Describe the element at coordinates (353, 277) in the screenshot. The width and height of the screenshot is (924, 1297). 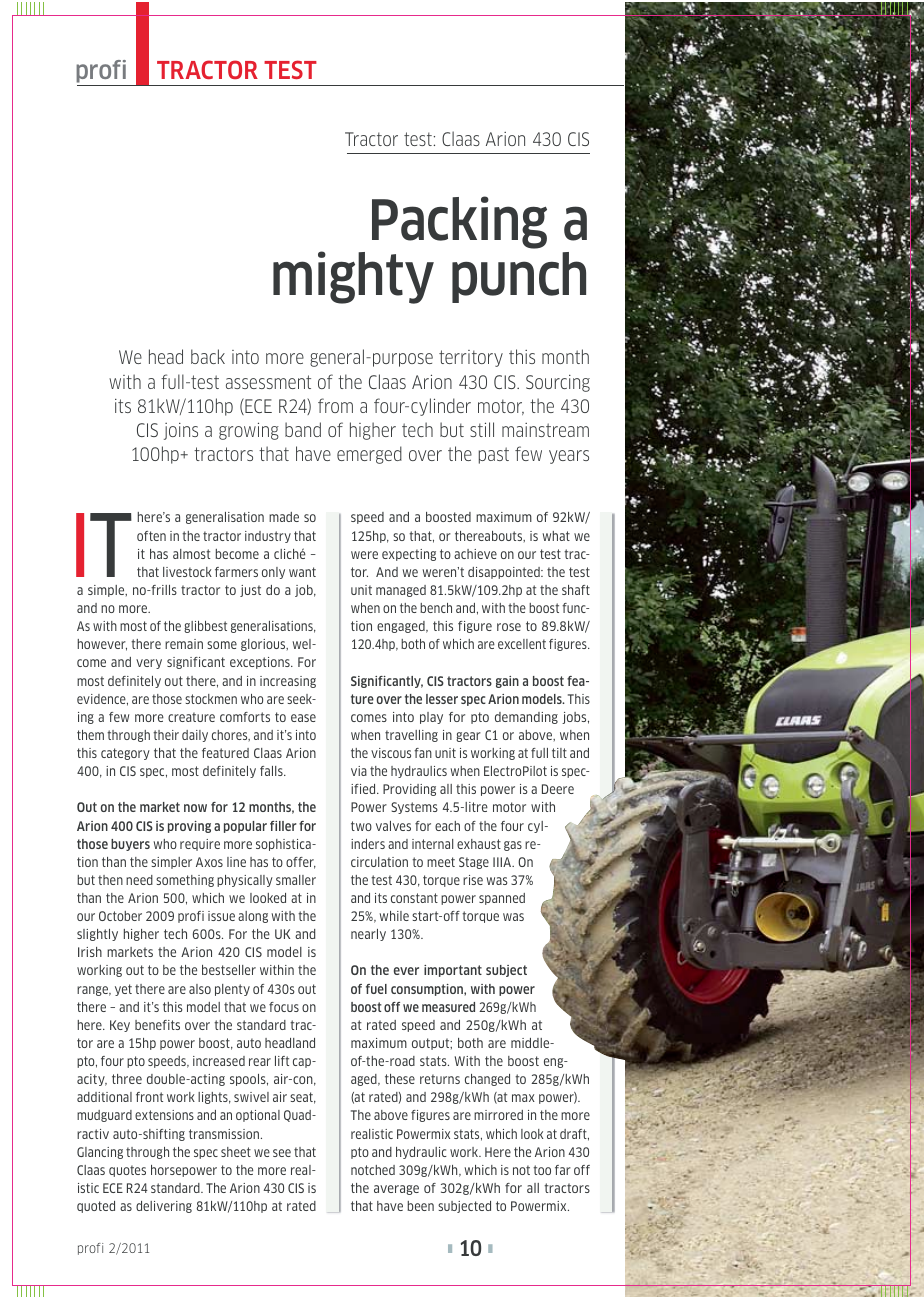
I see `mighty` at that location.
